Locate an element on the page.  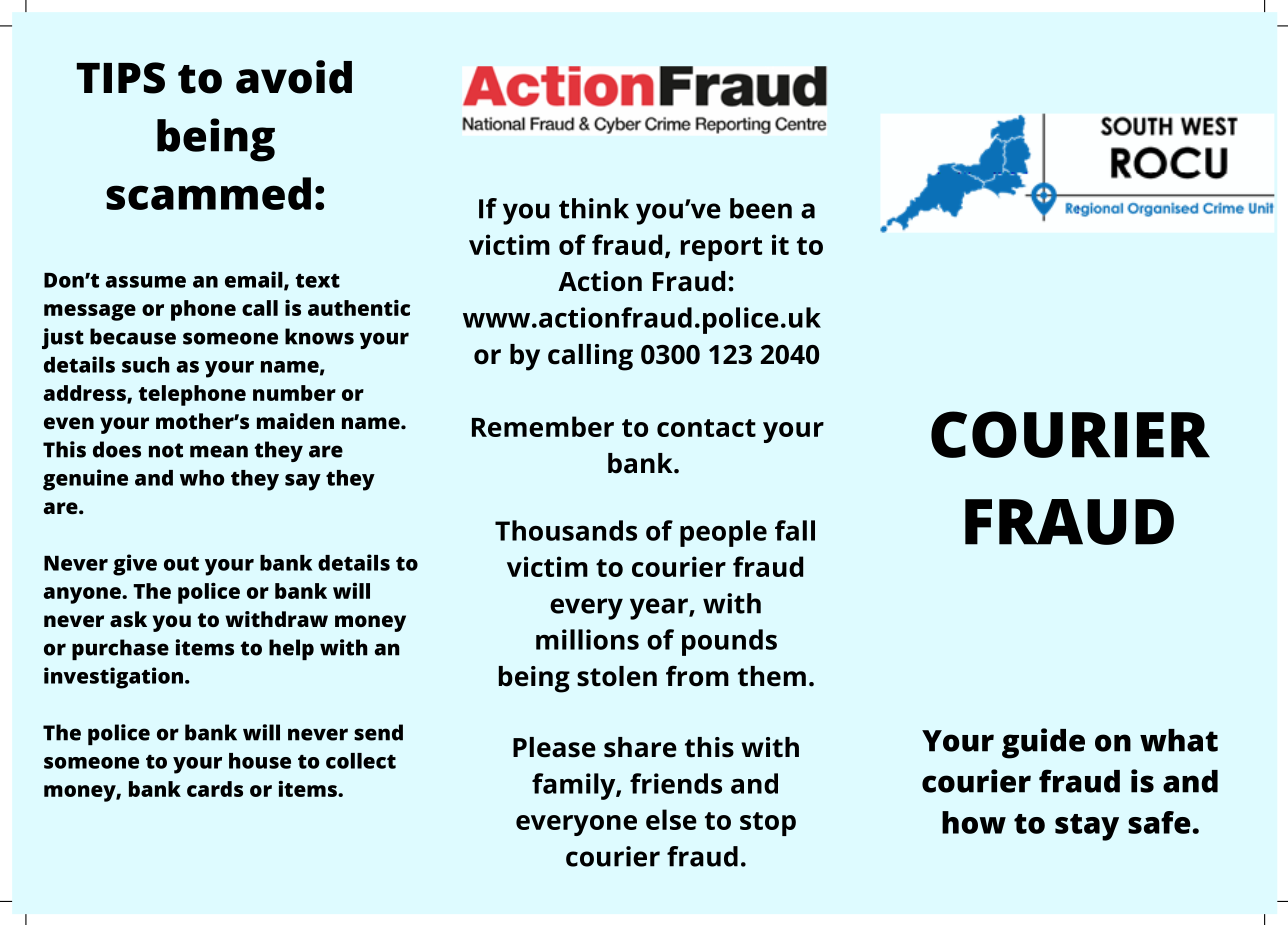
year is located at coordinates (660, 609).
